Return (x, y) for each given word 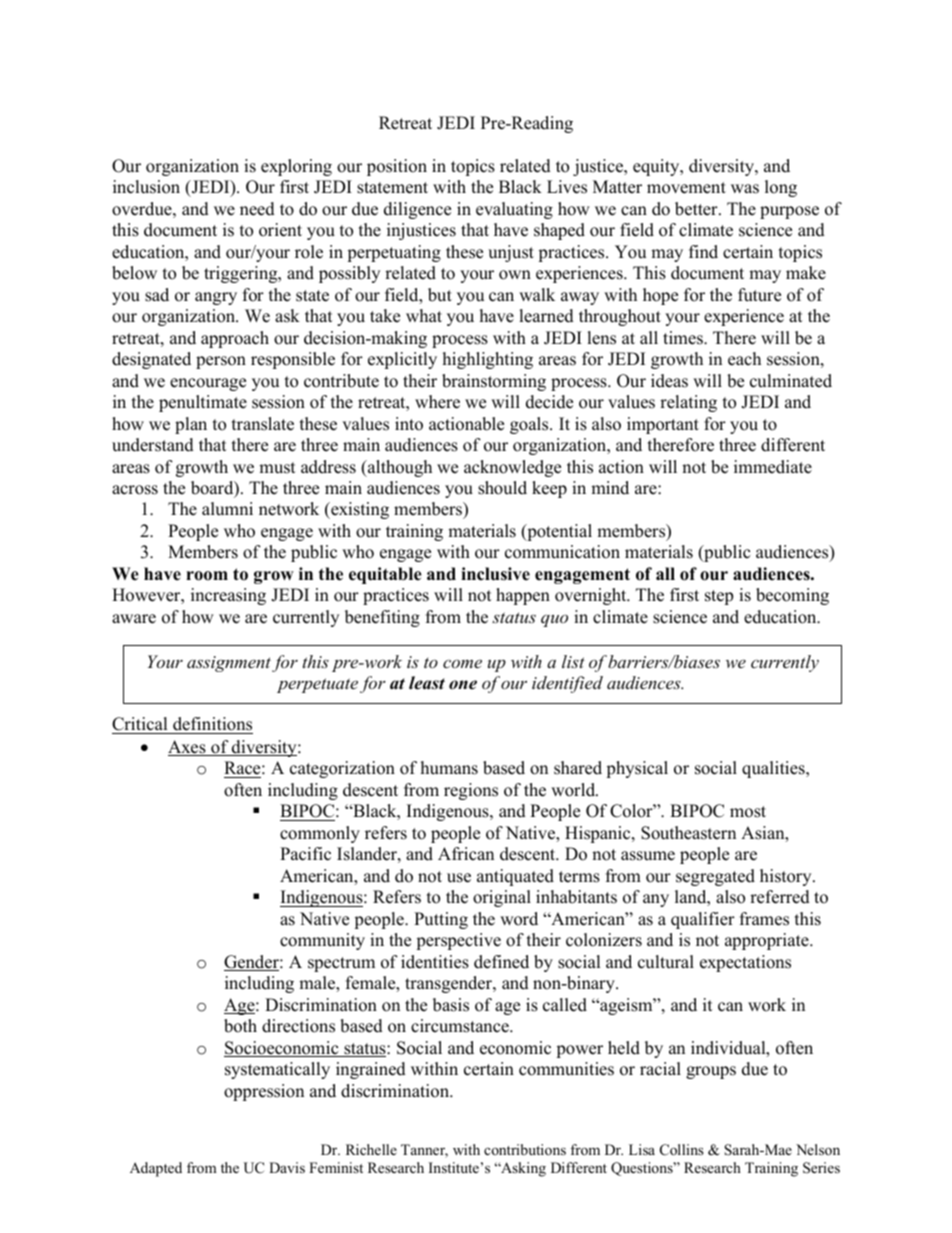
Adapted (156, 1169)
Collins (682, 1150)
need (257, 209)
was (745, 189)
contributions (525, 1149)
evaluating (514, 210)
